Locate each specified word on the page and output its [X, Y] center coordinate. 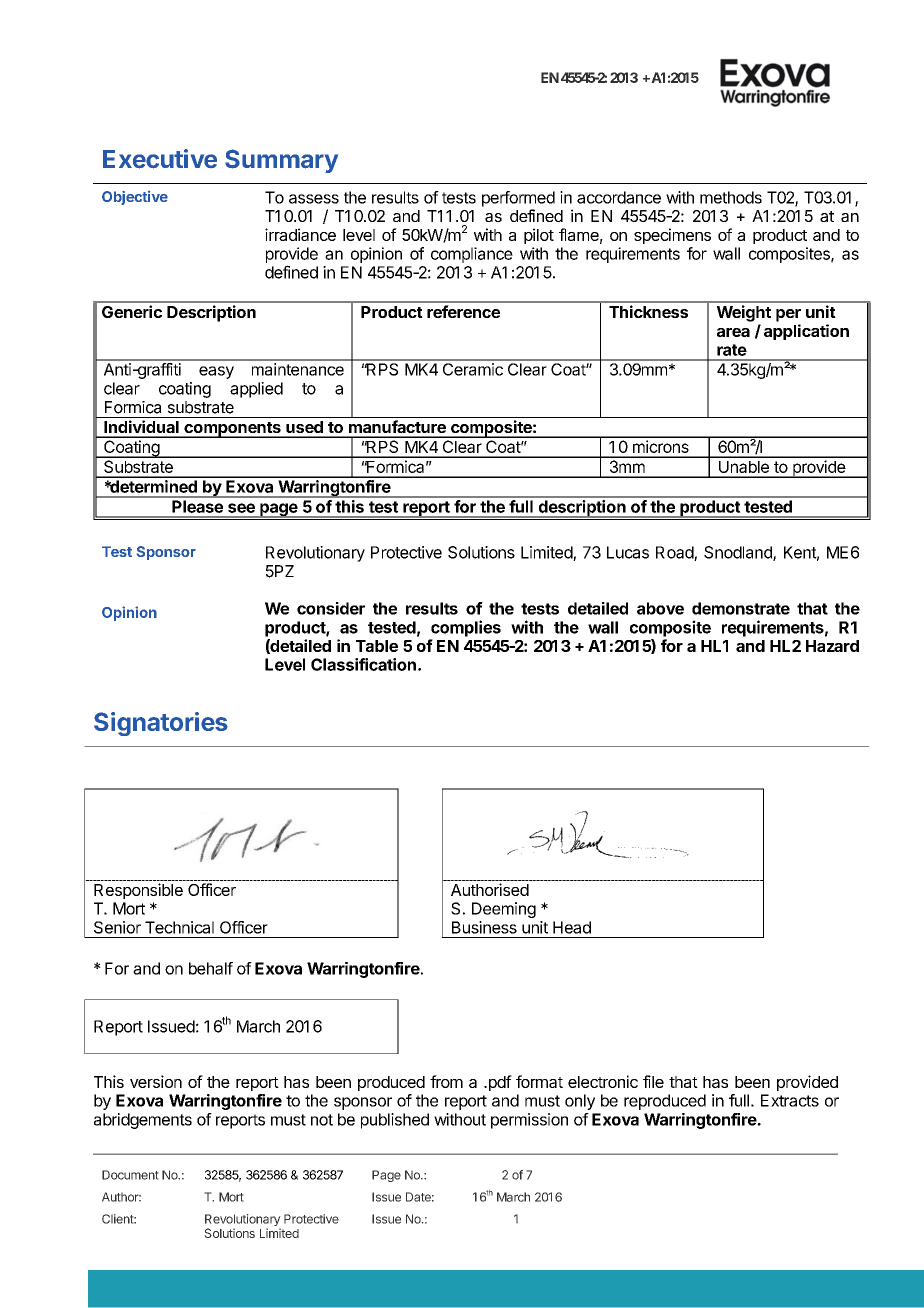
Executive [160, 159]
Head [572, 927]
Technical [179, 927]
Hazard [832, 646]
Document [130, 1175]
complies [466, 628]
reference [463, 311]
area [733, 332]
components [232, 430]
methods [731, 197]
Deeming [504, 910]
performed [518, 199]
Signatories [161, 724]
